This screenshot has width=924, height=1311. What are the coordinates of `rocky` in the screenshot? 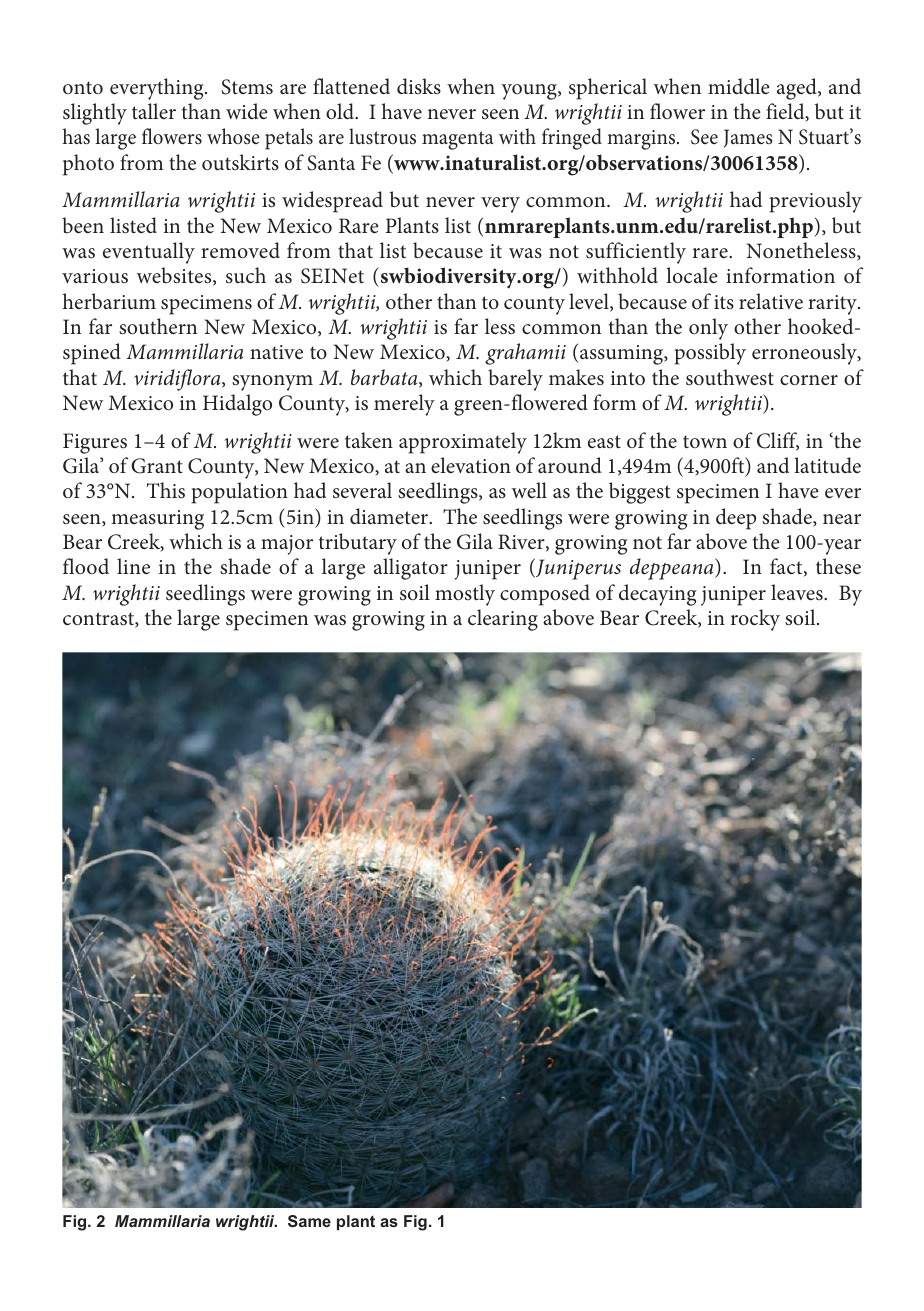 It's located at (755, 620).
